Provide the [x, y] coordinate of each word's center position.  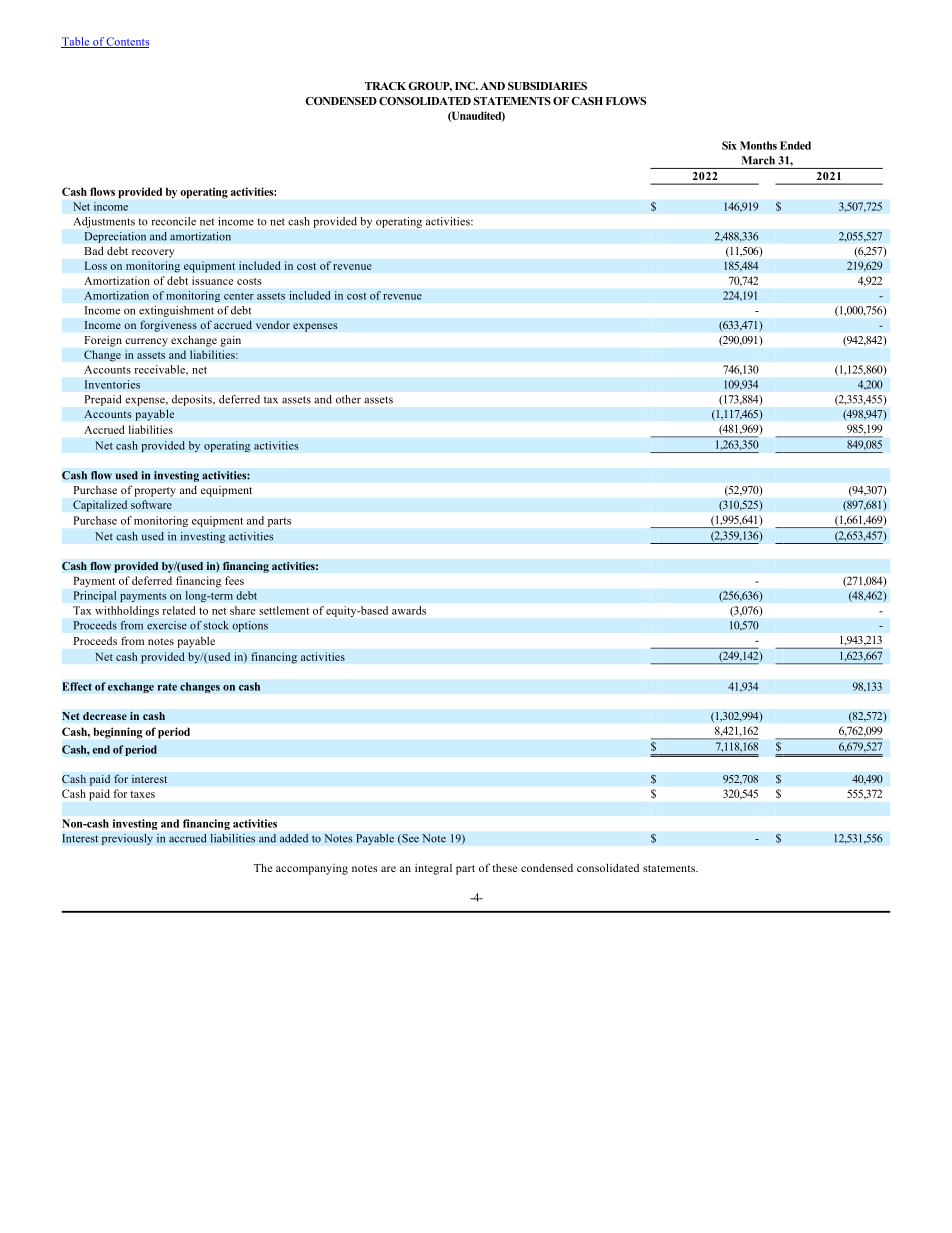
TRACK [385, 86]
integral [433, 869]
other [348, 399]
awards [409, 610]
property [155, 492]
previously [127, 839]
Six [729, 145]
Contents [127, 42]
